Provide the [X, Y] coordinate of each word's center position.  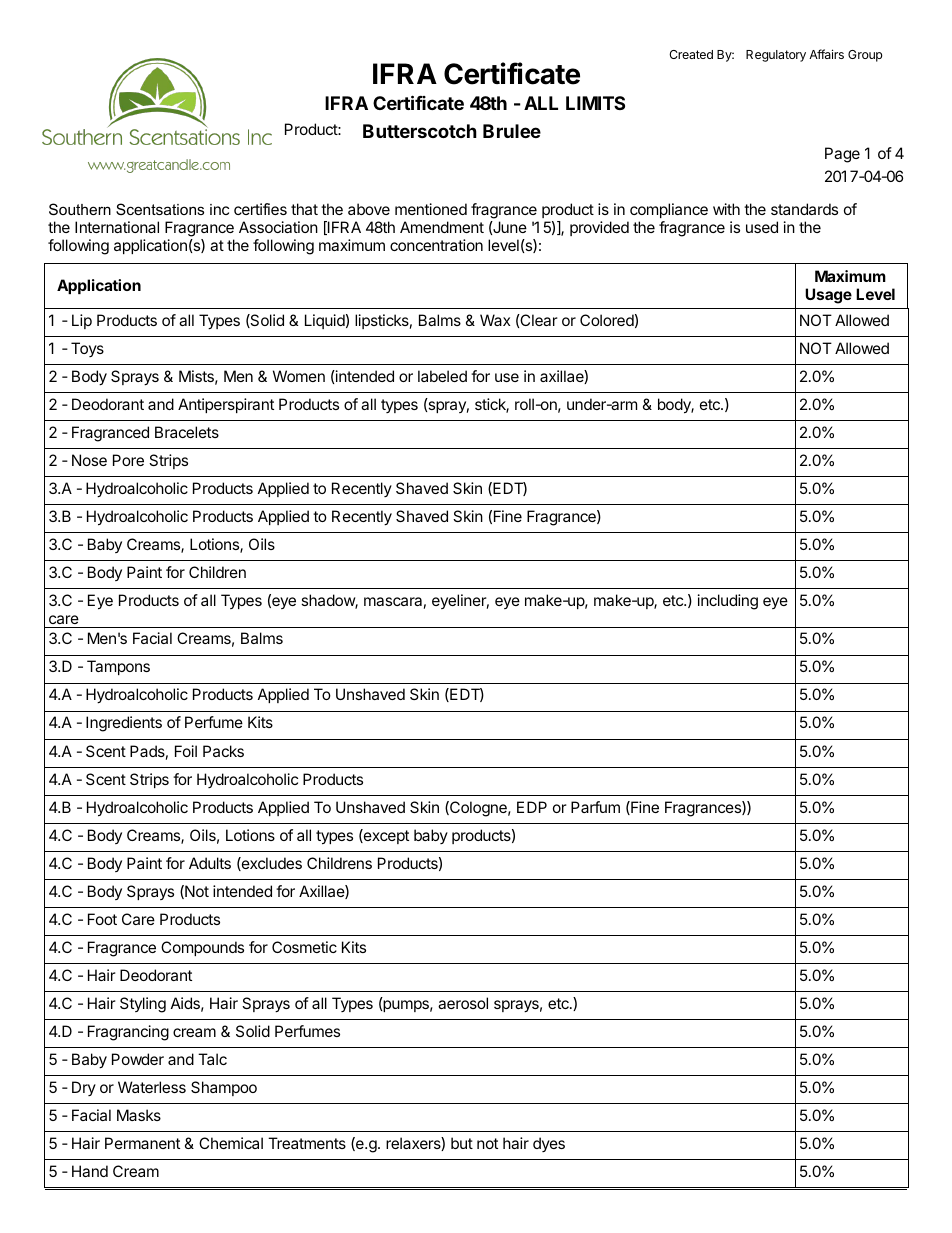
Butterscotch [420, 131]
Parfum [595, 807]
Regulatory [776, 56]
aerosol [463, 1003]
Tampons [118, 667]
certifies [260, 209]
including [728, 602]
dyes [549, 1144]
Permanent [142, 1143]
